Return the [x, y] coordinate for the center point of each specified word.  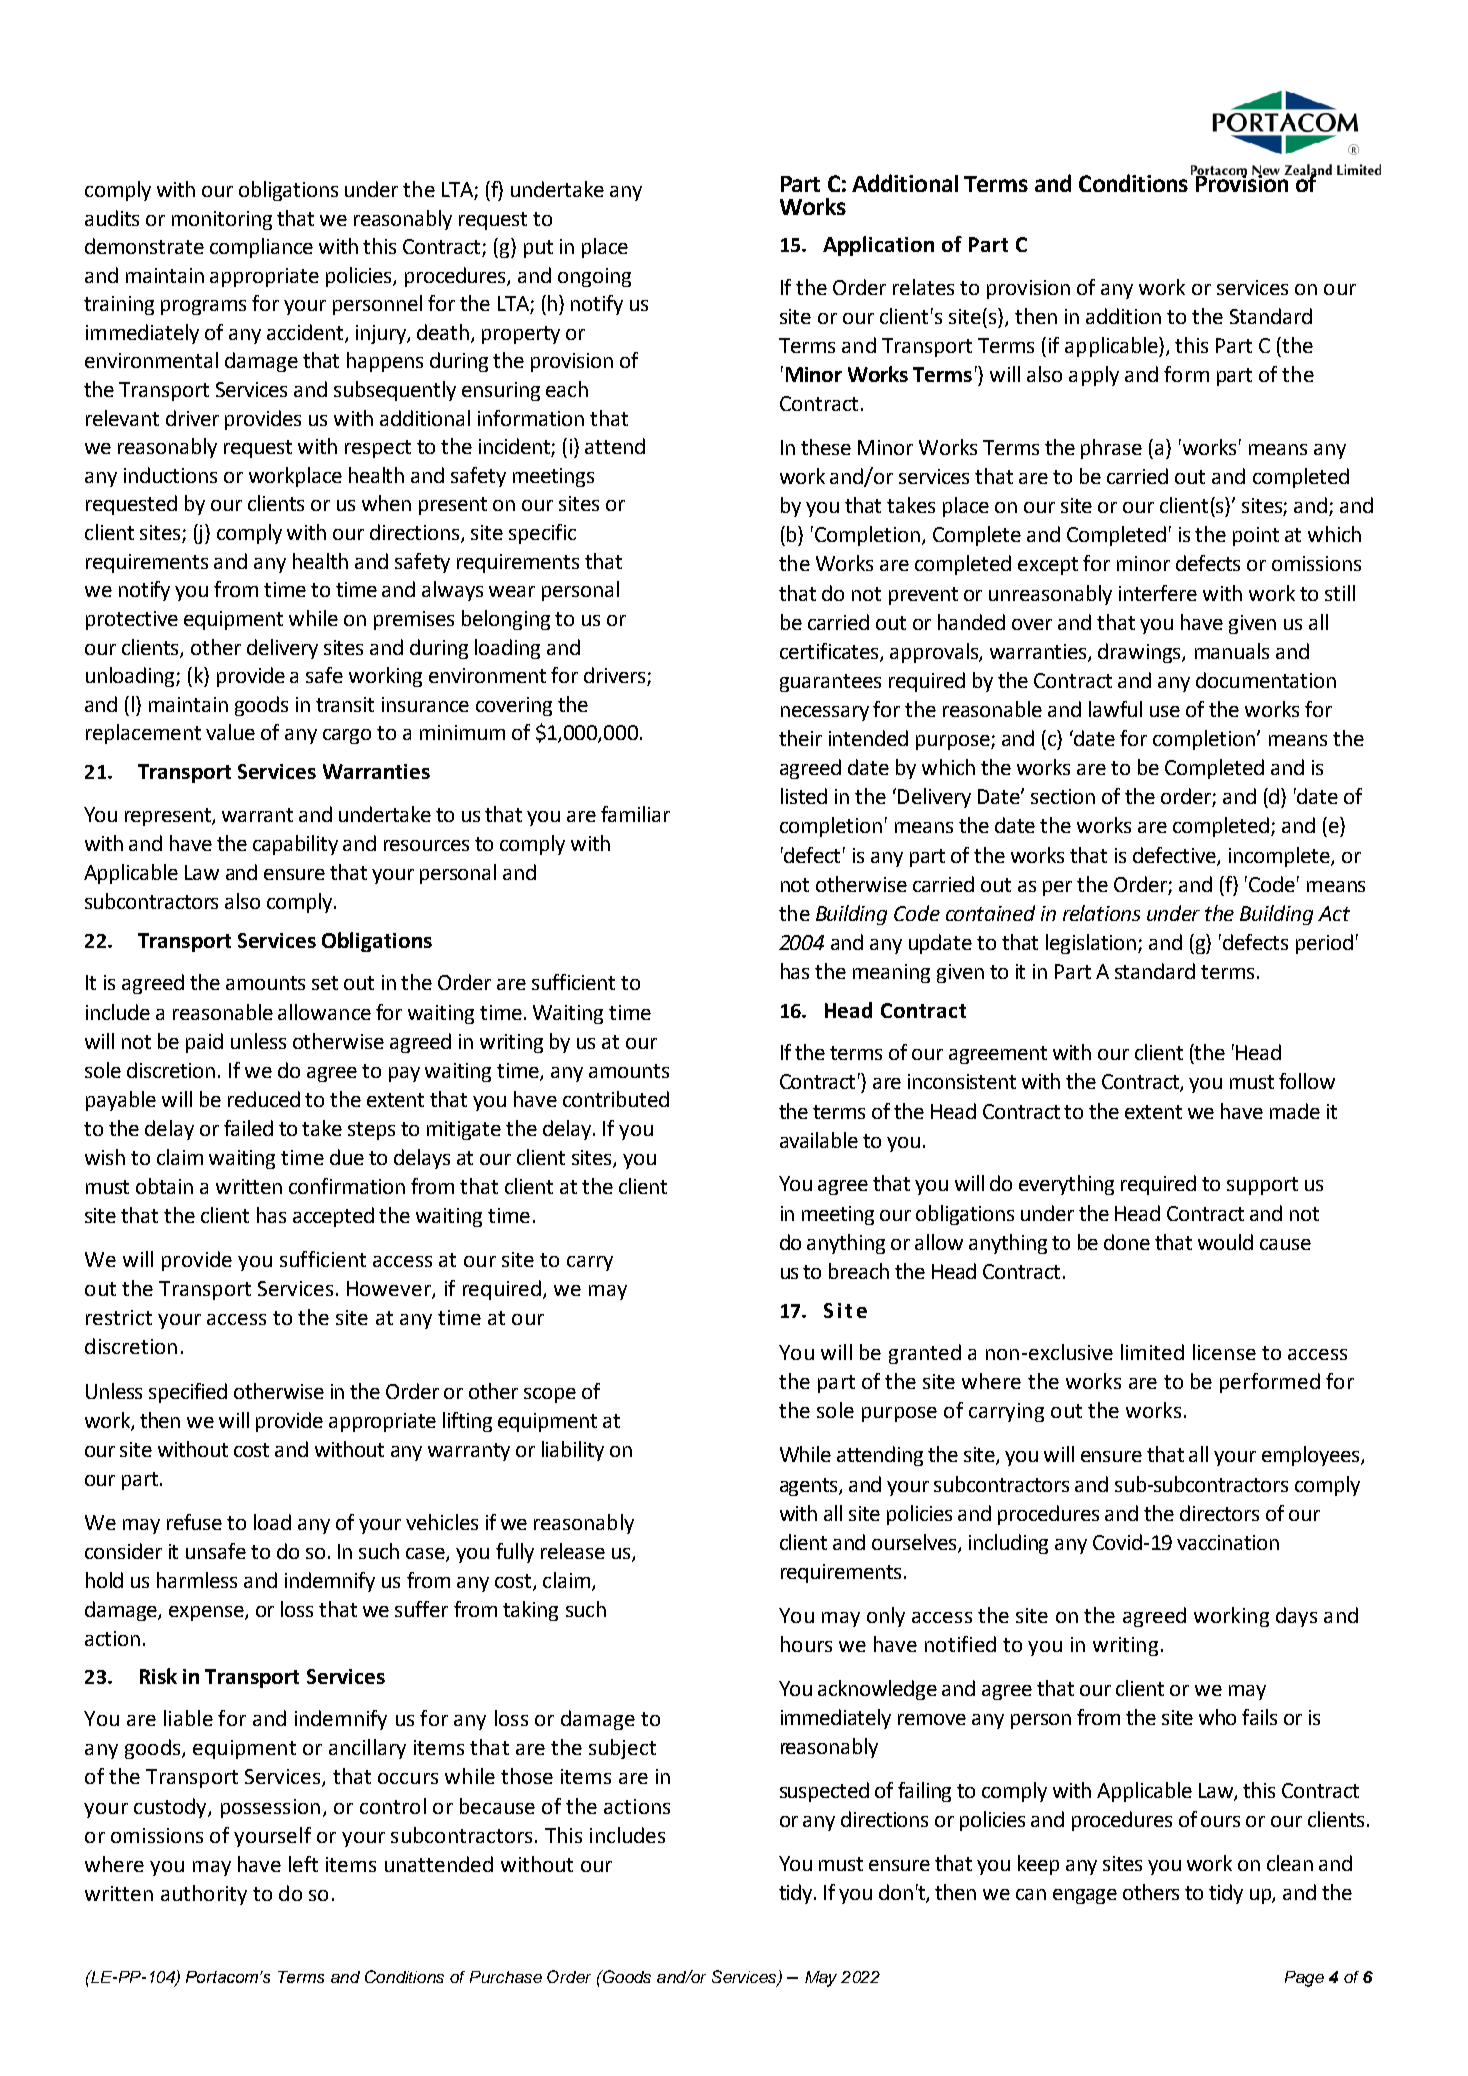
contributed [616, 1099]
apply [1094, 376]
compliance [261, 248]
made [1295, 1111]
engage [1085, 1896]
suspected [824, 1792]
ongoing [594, 277]
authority [204, 1895]
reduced [264, 1099]
